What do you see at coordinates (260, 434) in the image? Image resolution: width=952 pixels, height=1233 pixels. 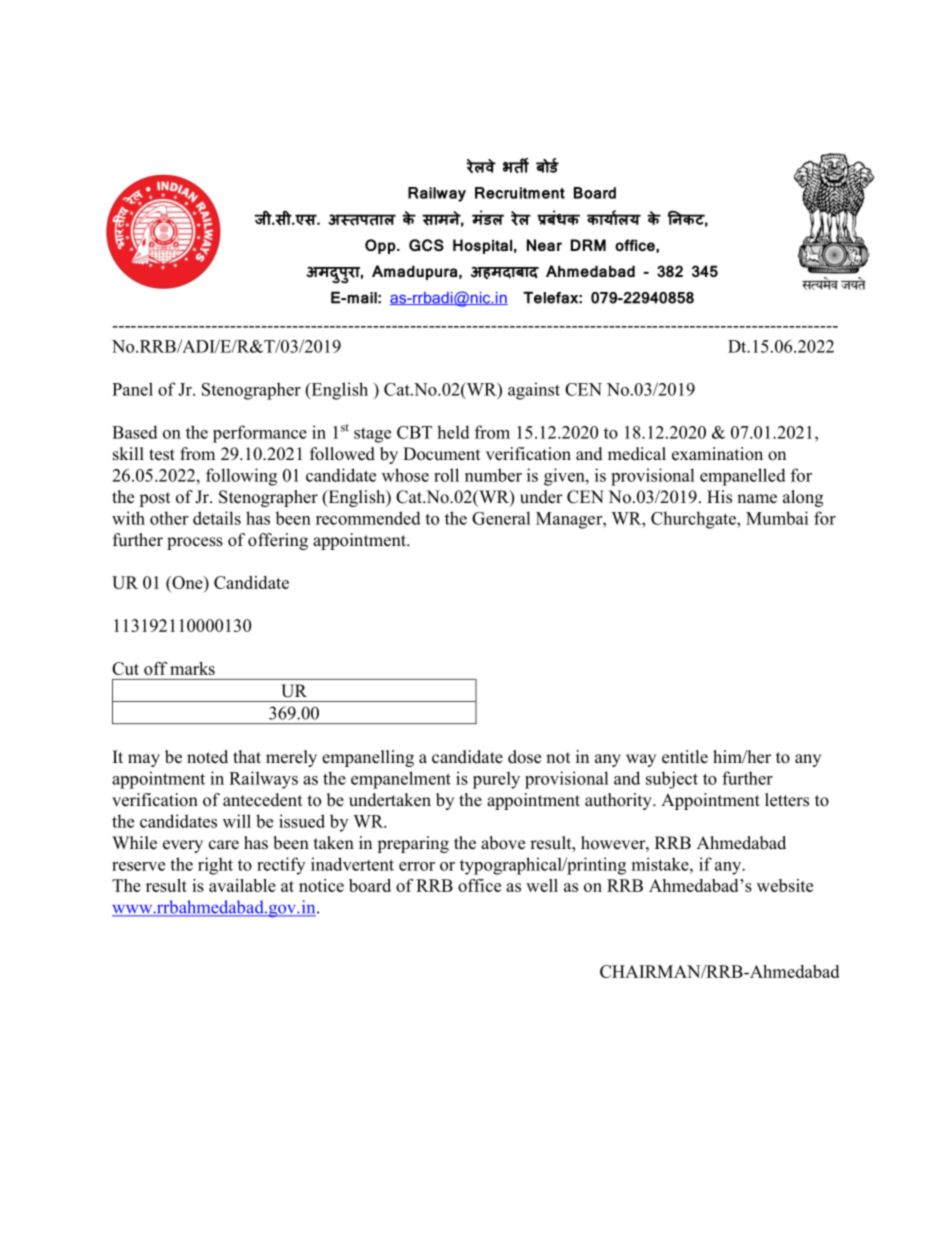 I see `performance` at bounding box center [260, 434].
